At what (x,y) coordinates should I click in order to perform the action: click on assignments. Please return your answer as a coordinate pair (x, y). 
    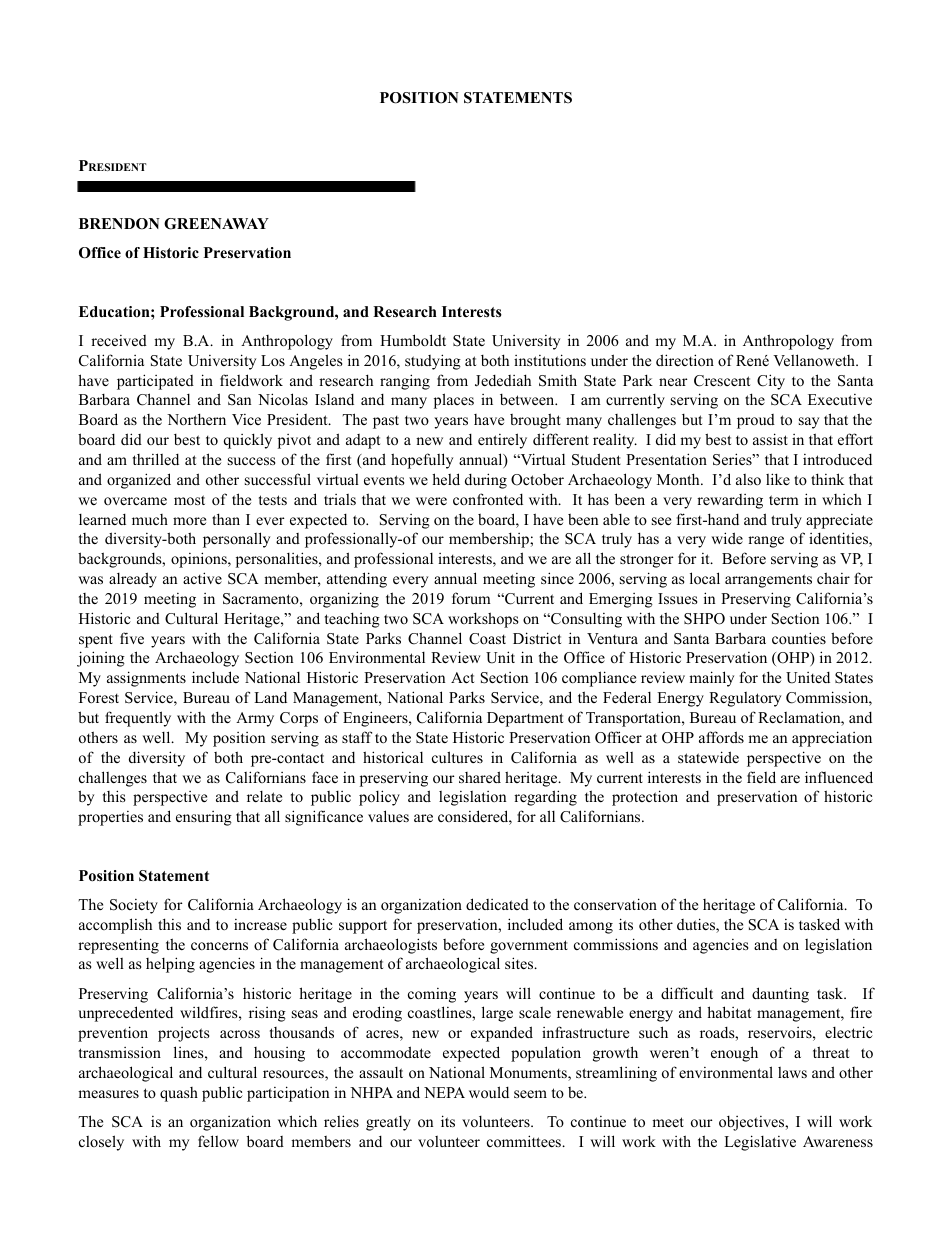
    Looking at the image, I should click on (146, 679).
